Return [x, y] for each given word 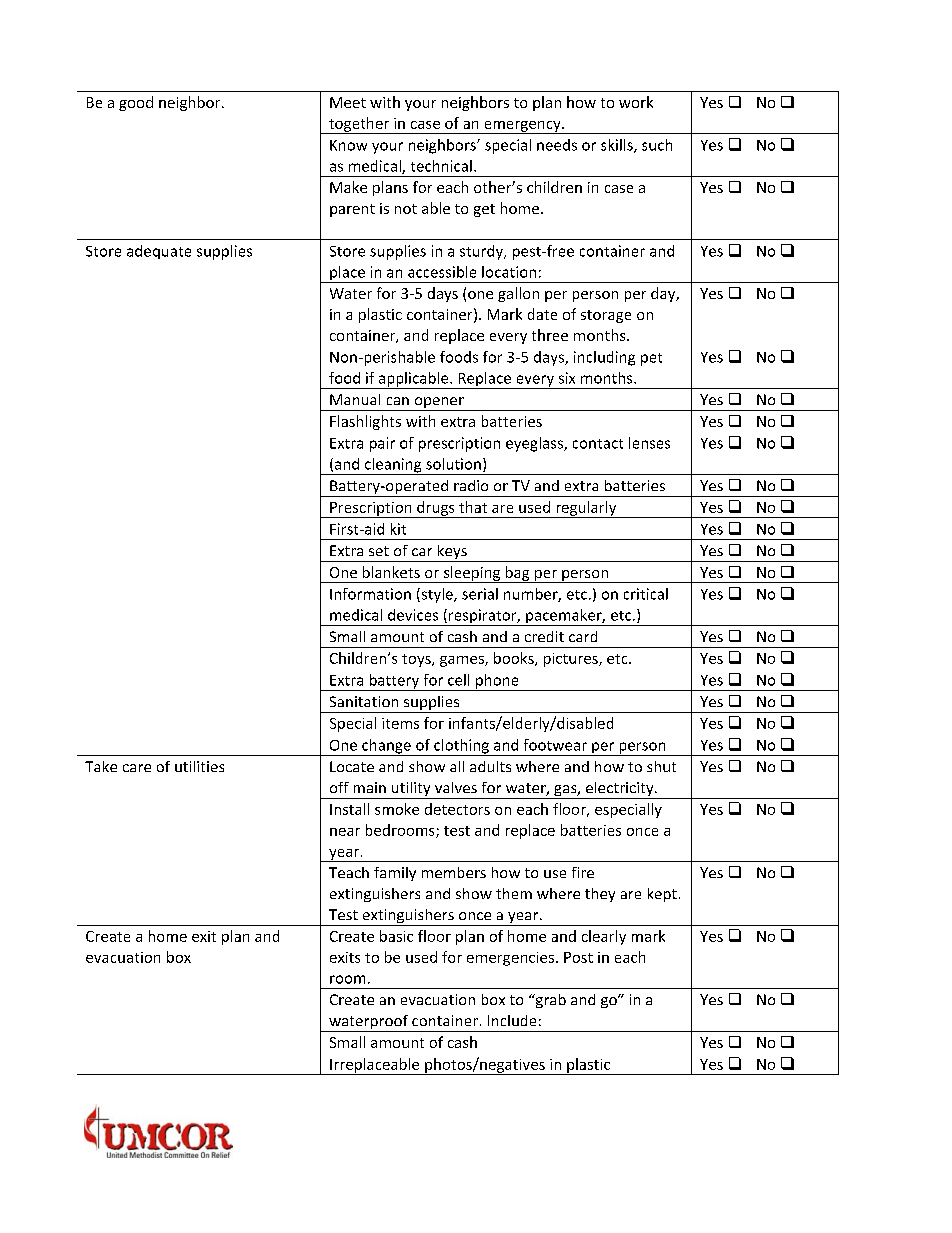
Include [512, 1020]
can [398, 401]
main [370, 787]
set [379, 551]
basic [396, 936]
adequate [159, 252]
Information [370, 594]
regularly [586, 509]
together [359, 125]
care [137, 768]
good [136, 103]
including [604, 358]
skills [618, 146]
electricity [619, 790]
